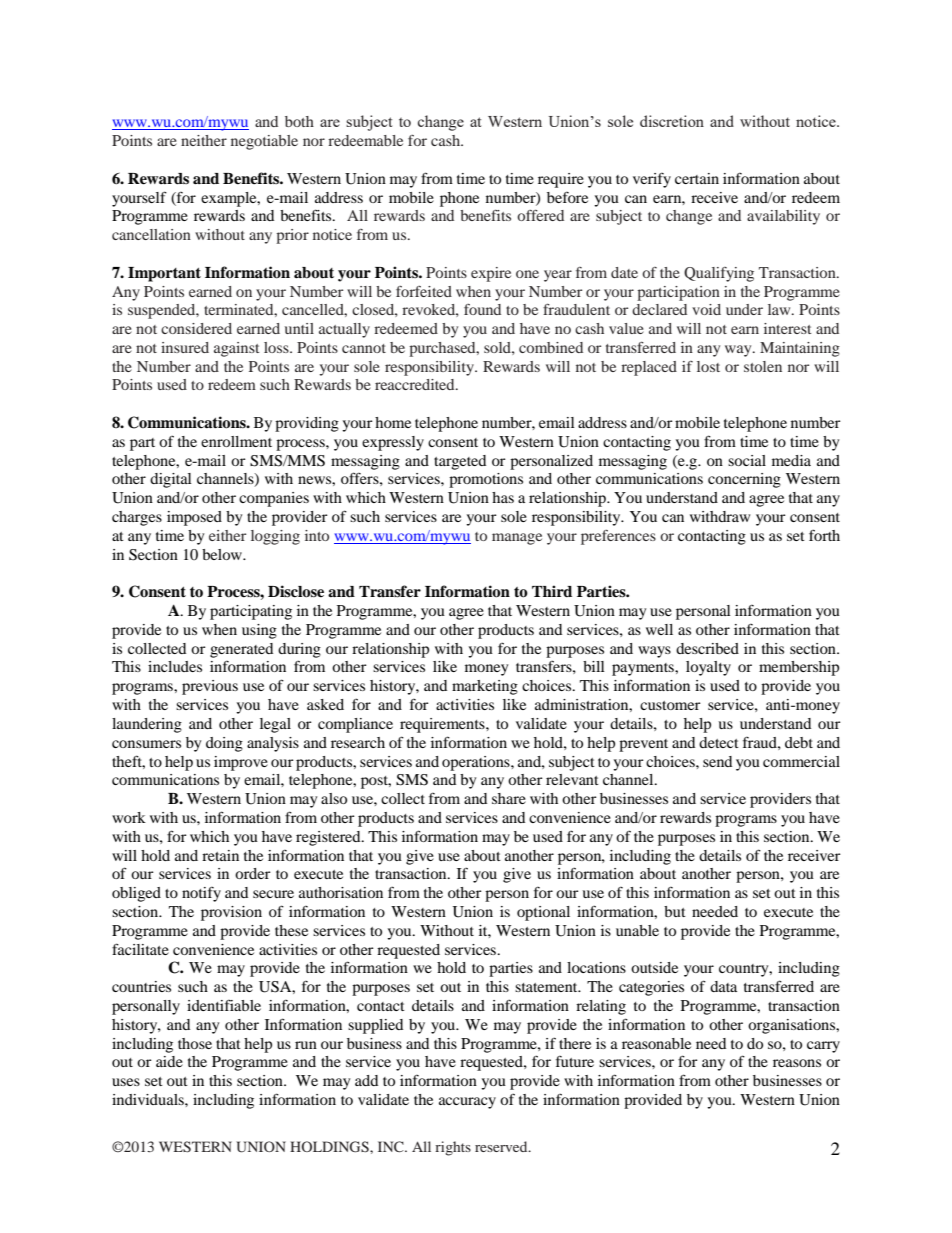 This image has width=952, height=1233. I want to click on reasons, so click(797, 1063).
